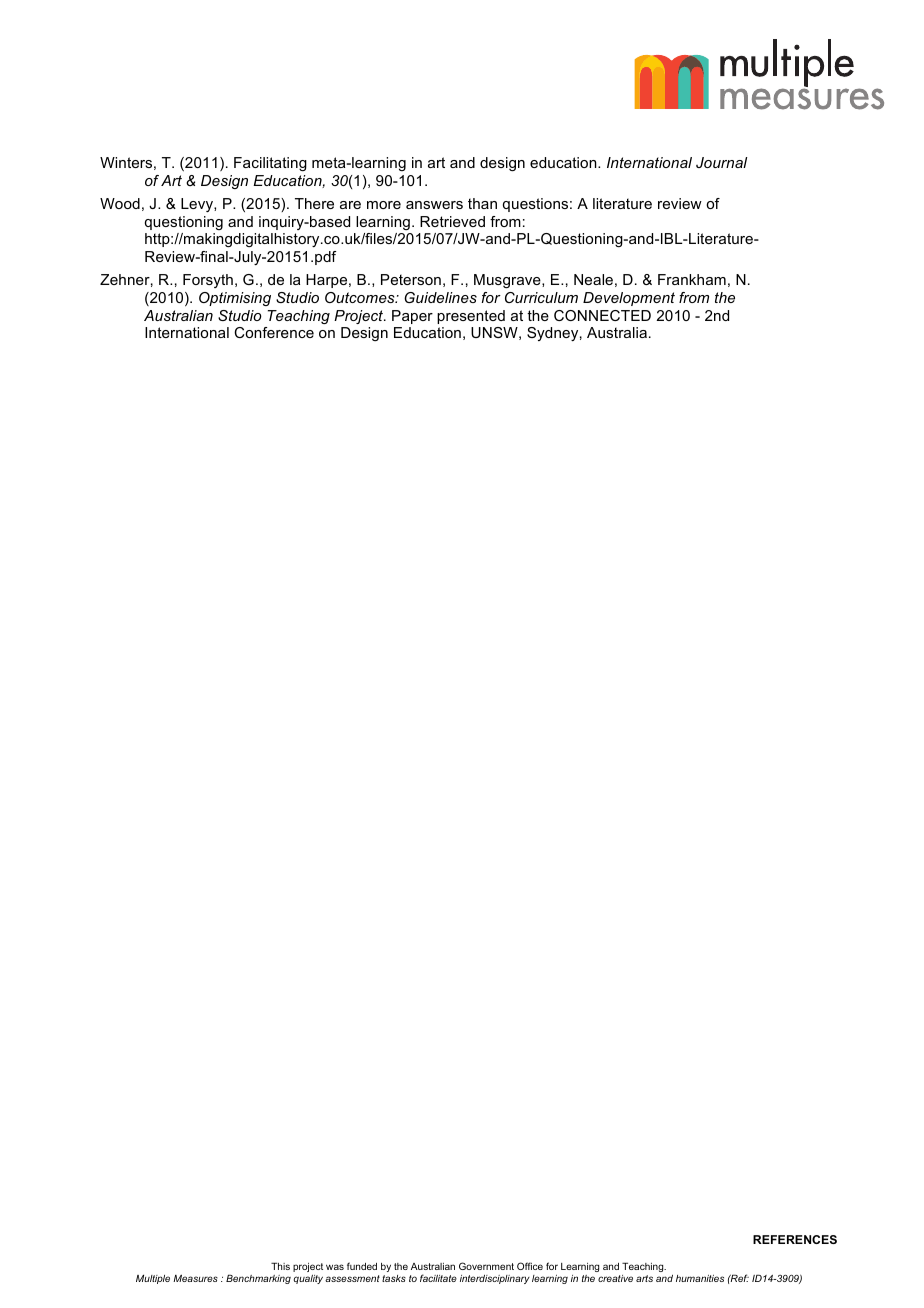  I want to click on Conference, so click(274, 332).
